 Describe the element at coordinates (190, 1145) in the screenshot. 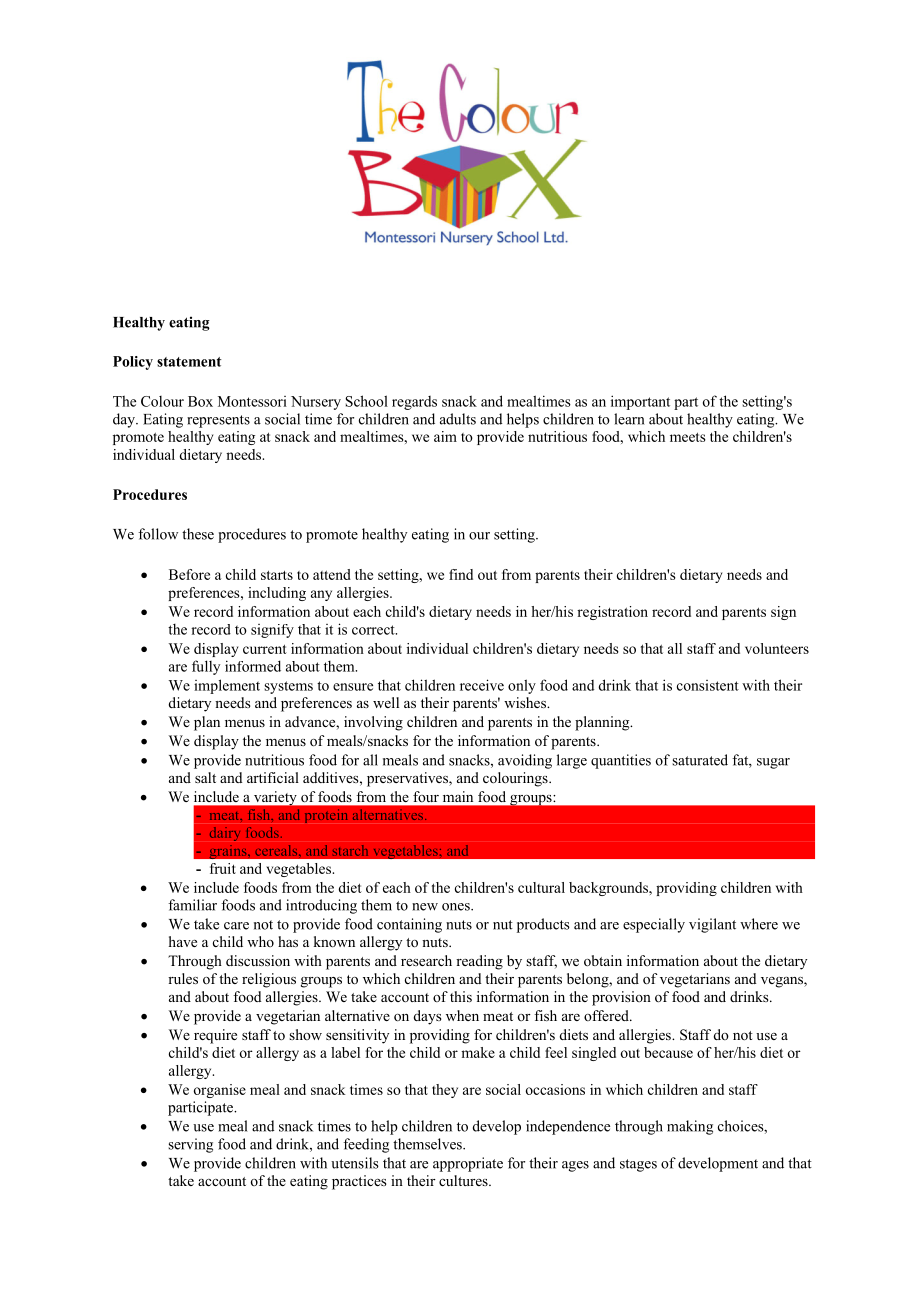

I see `serving` at that location.
